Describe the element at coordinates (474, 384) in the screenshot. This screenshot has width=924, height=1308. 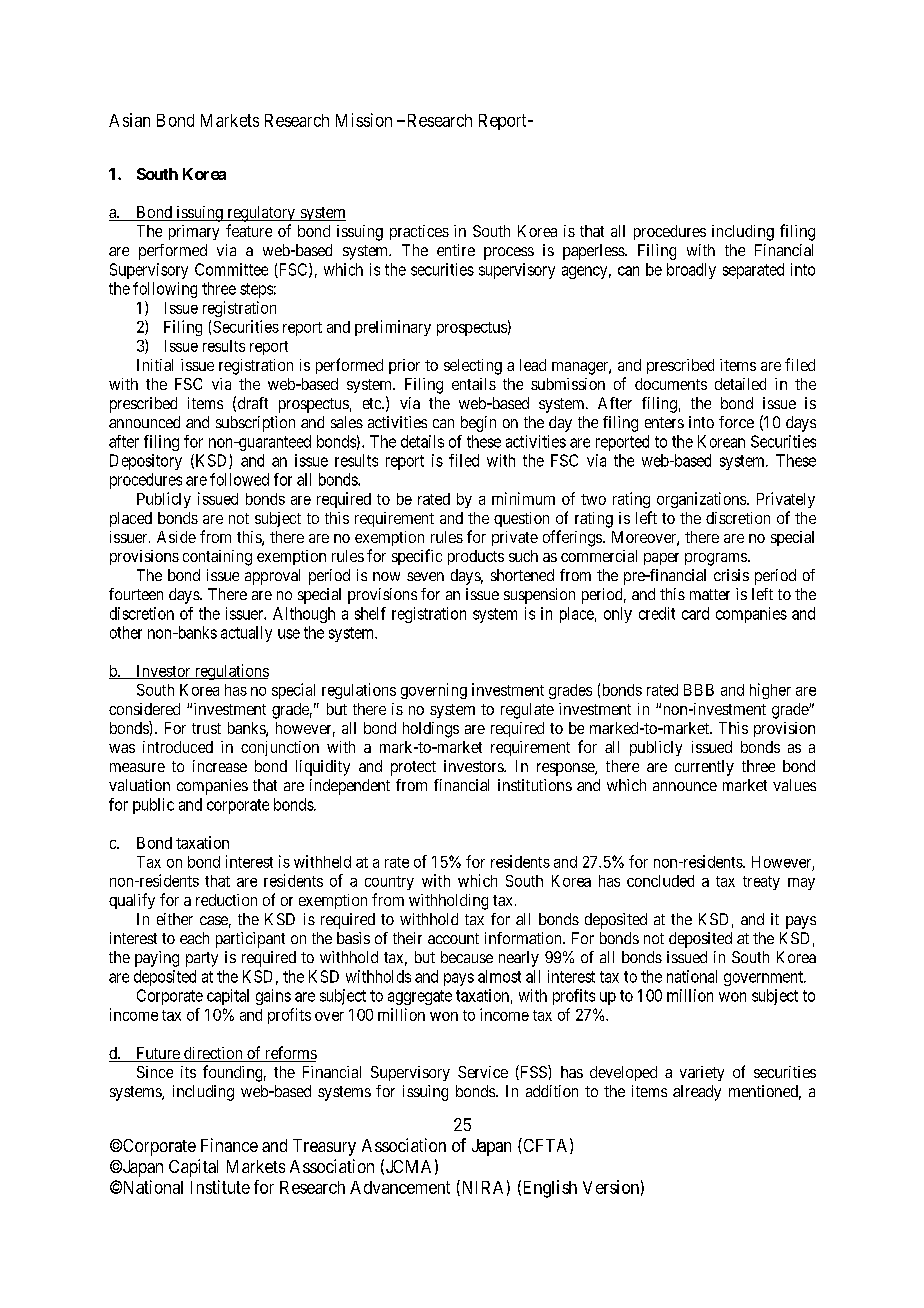
I see `entails` at that location.
